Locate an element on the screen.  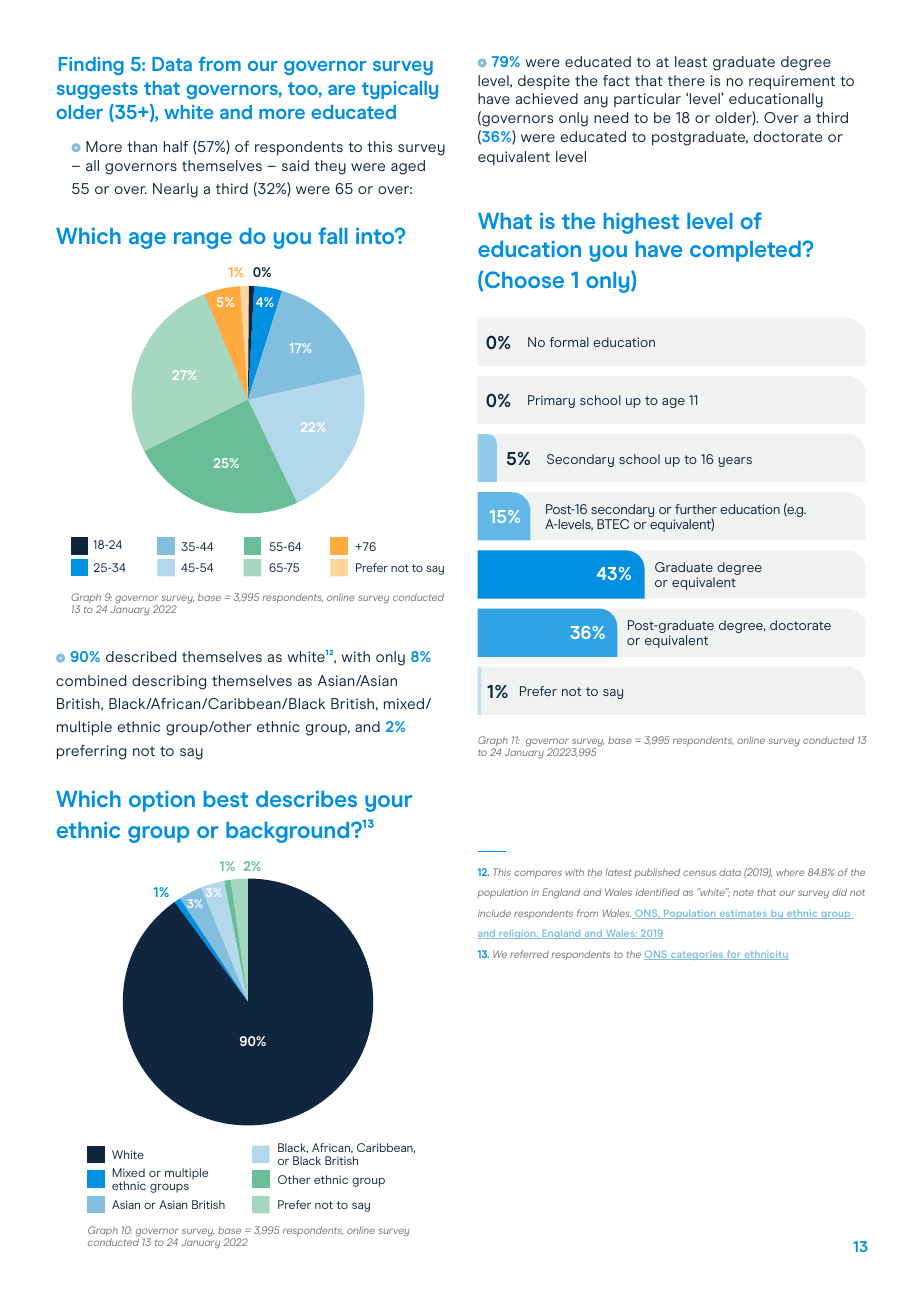
suggests is located at coordinates (97, 90).
